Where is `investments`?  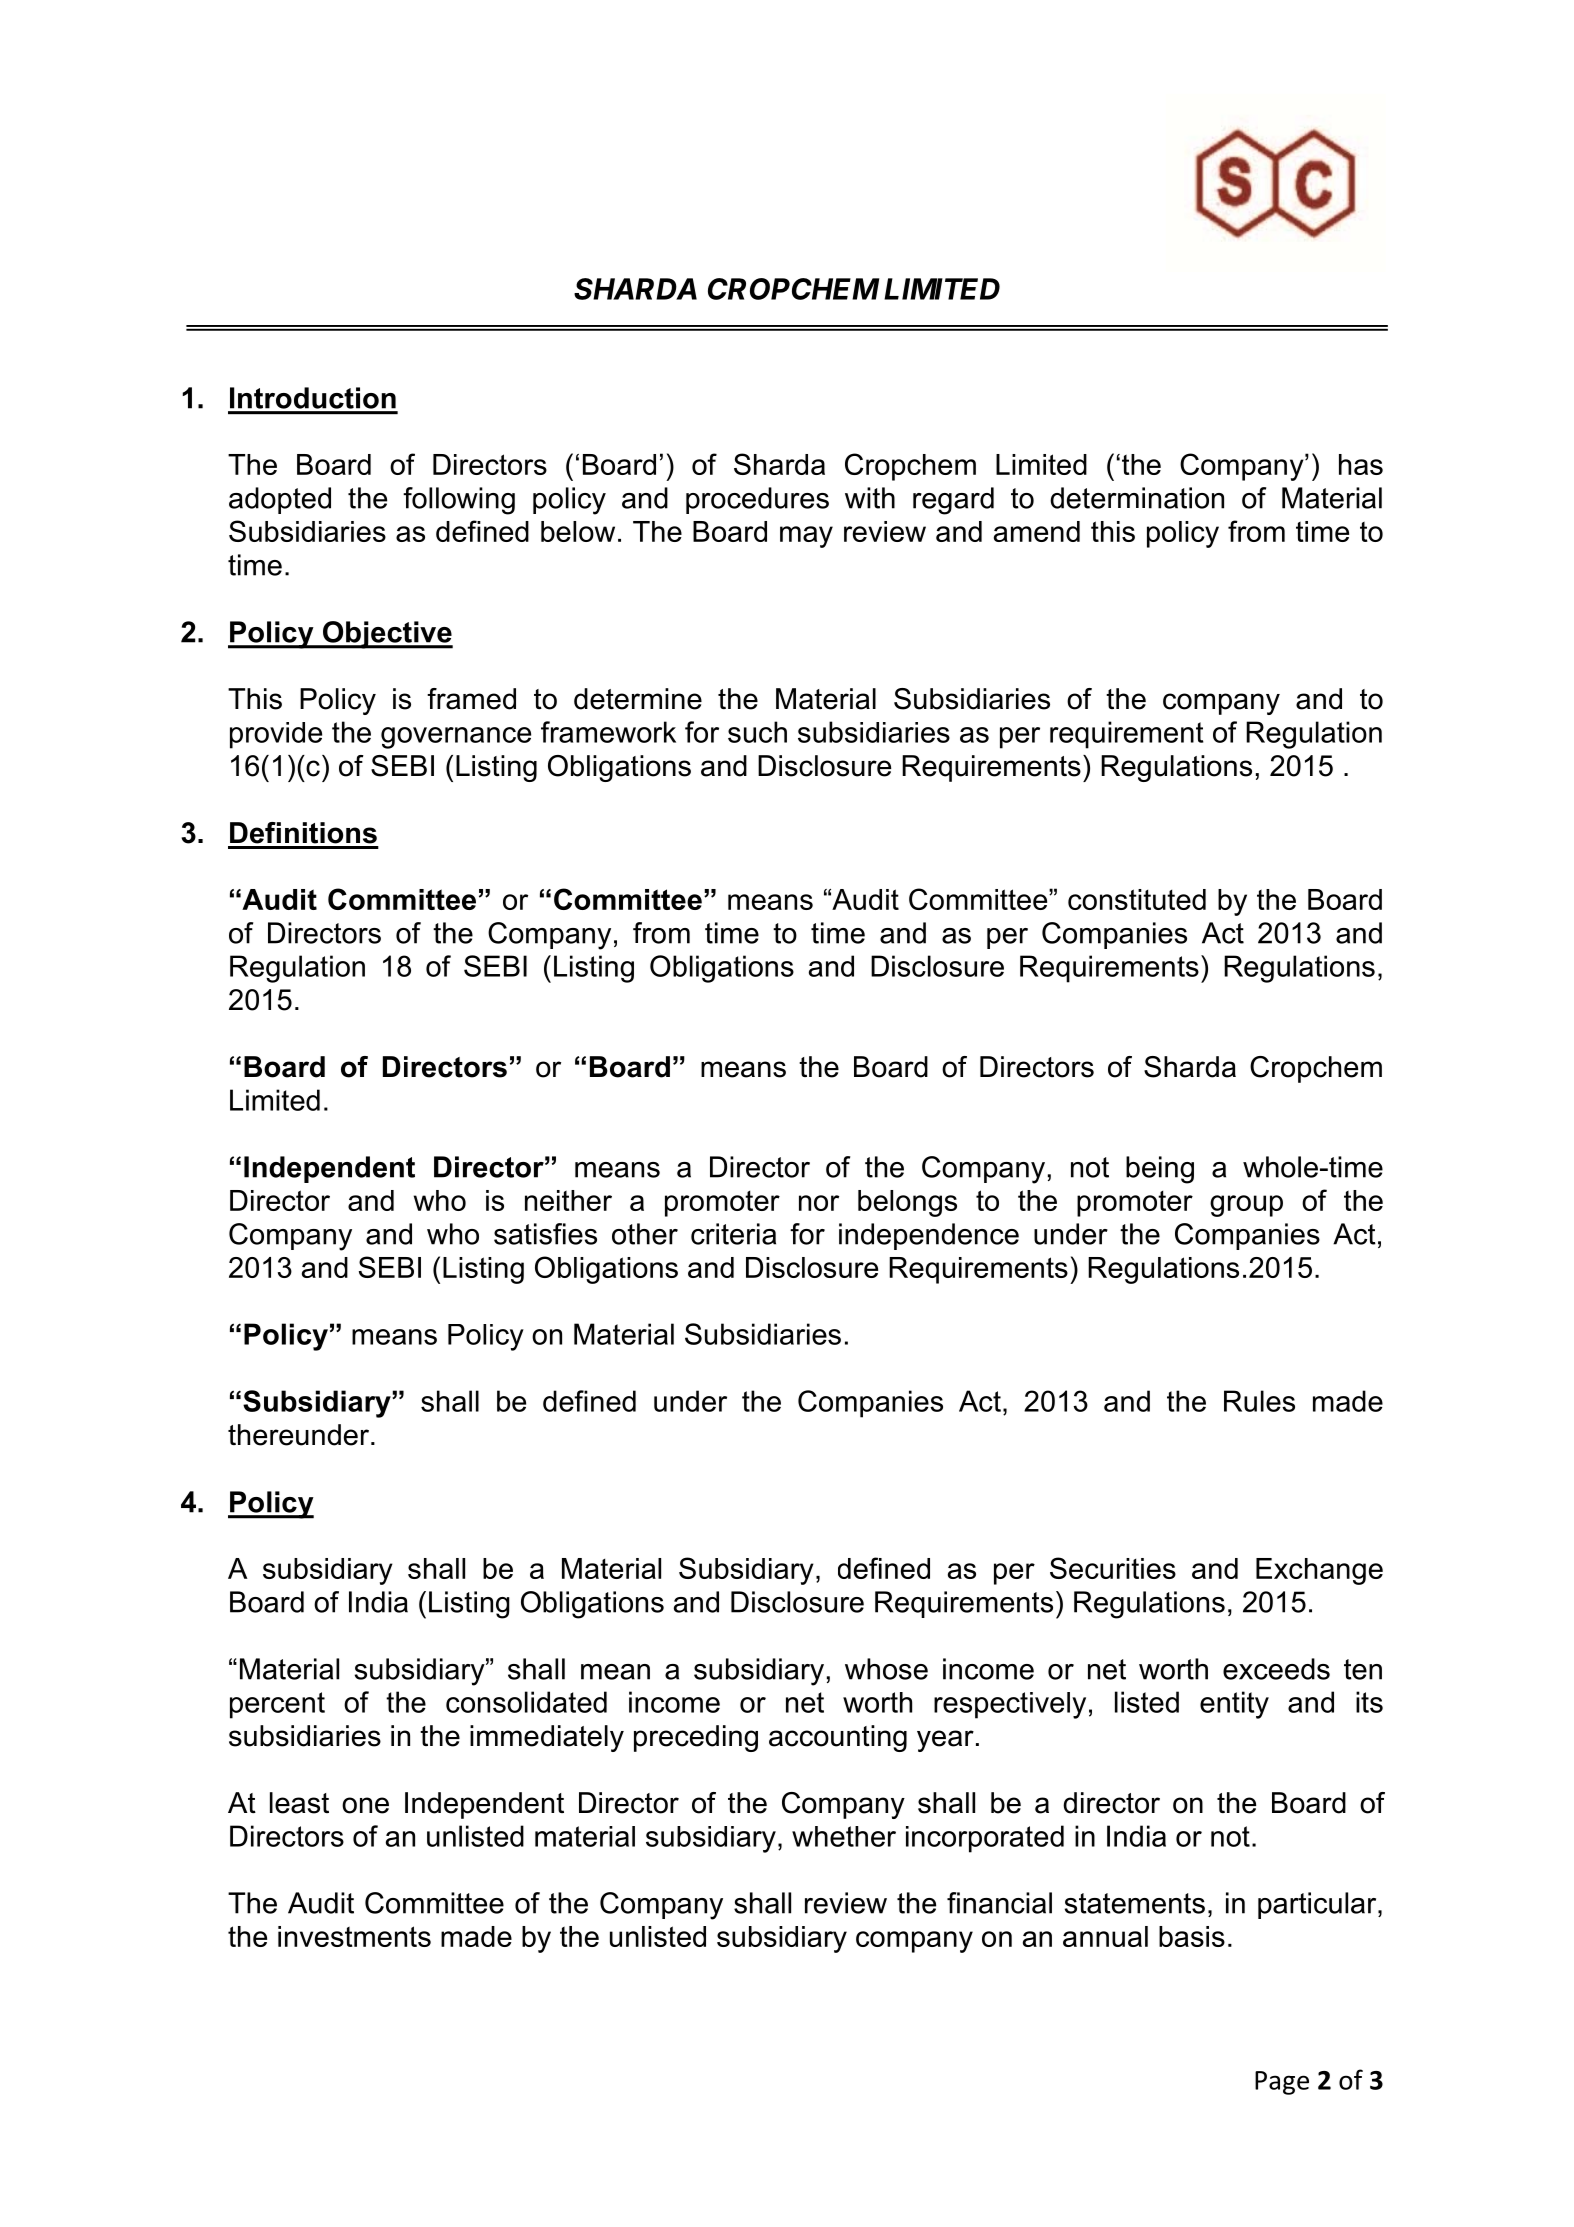 investments is located at coordinates (354, 1936).
